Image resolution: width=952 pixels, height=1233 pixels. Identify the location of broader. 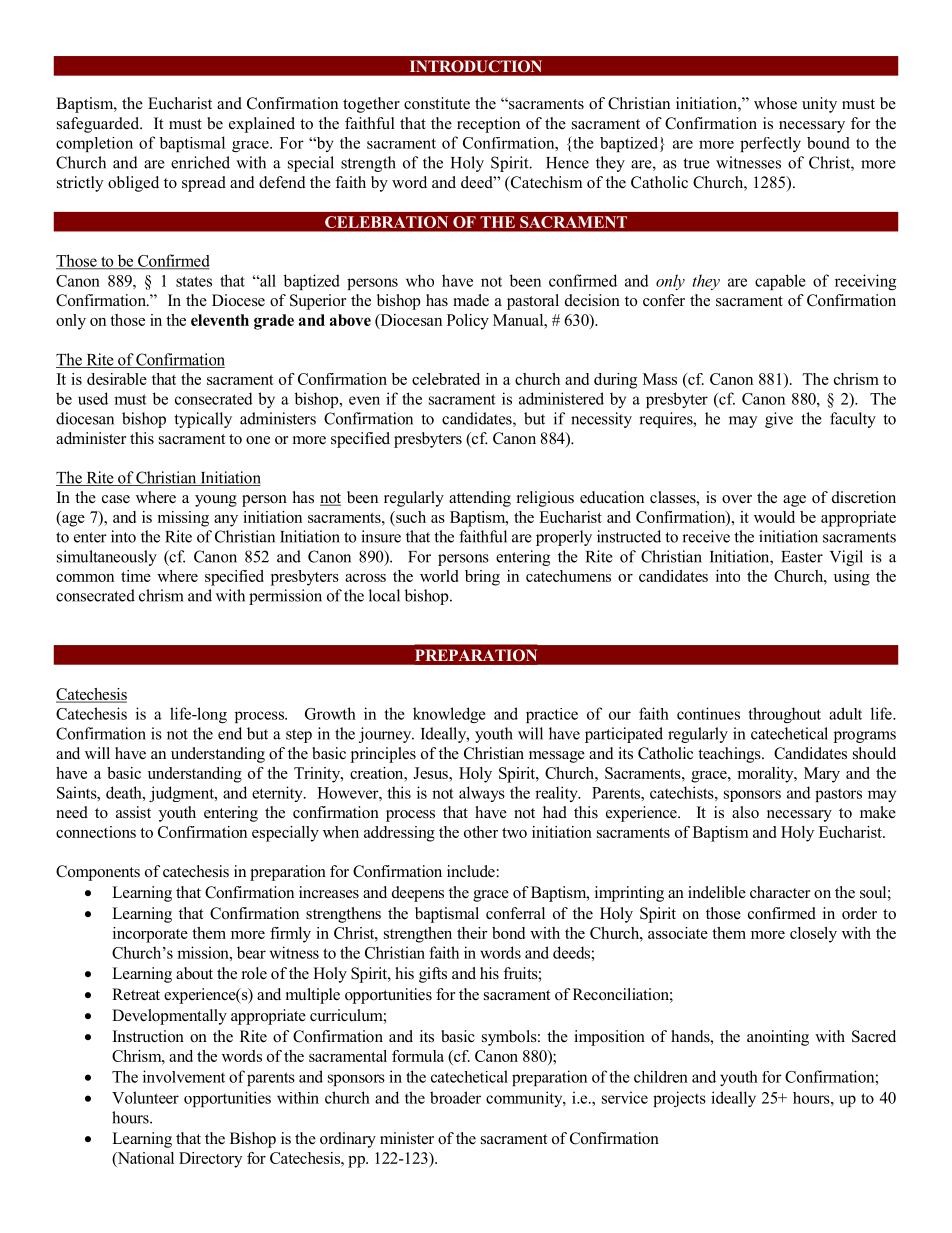
(455, 1097).
